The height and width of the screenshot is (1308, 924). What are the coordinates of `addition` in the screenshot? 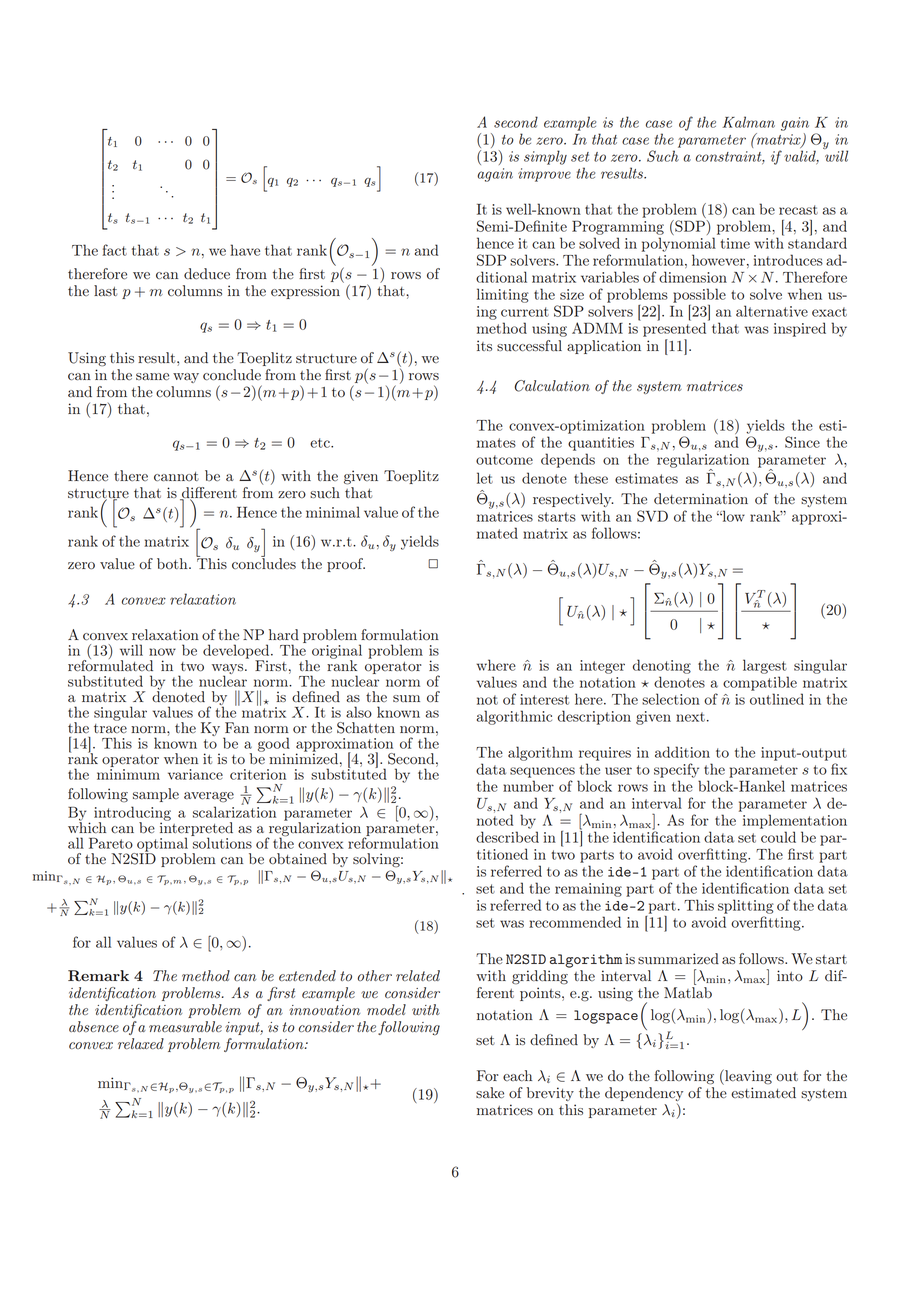 It's located at (682, 752).
